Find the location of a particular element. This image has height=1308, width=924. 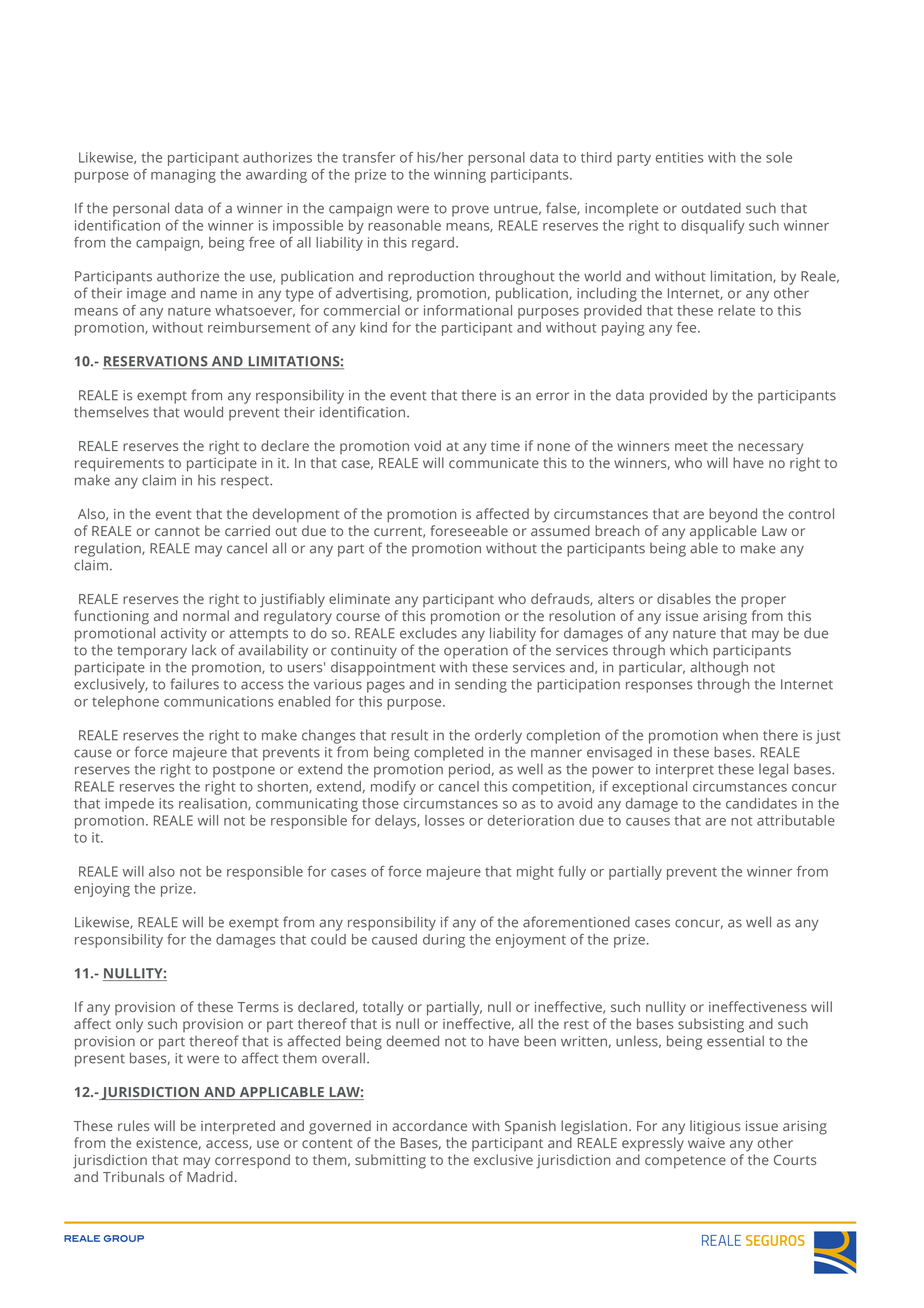

accordance is located at coordinates (429, 1125).
